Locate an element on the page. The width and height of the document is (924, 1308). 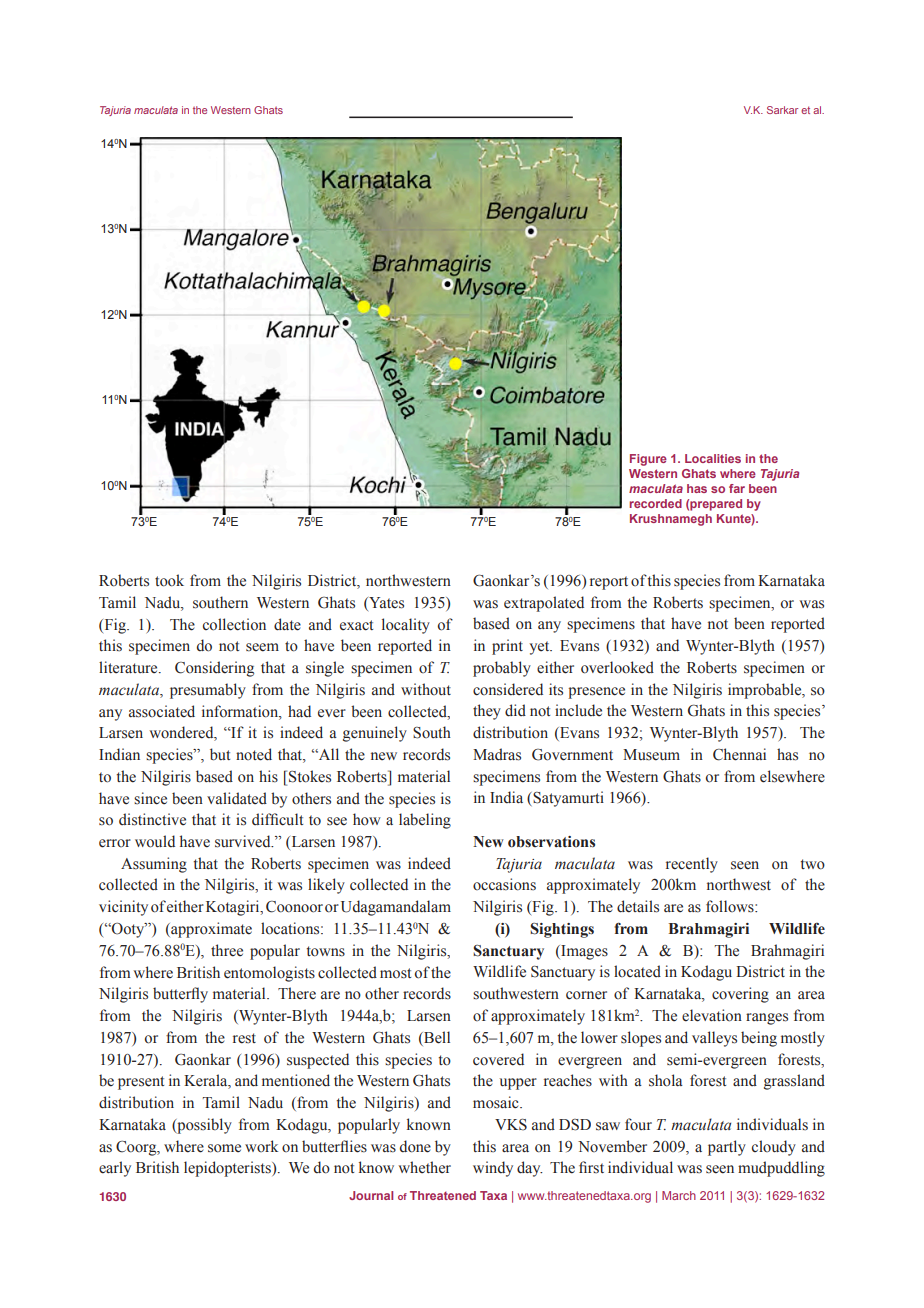
took is located at coordinates (169, 580).
